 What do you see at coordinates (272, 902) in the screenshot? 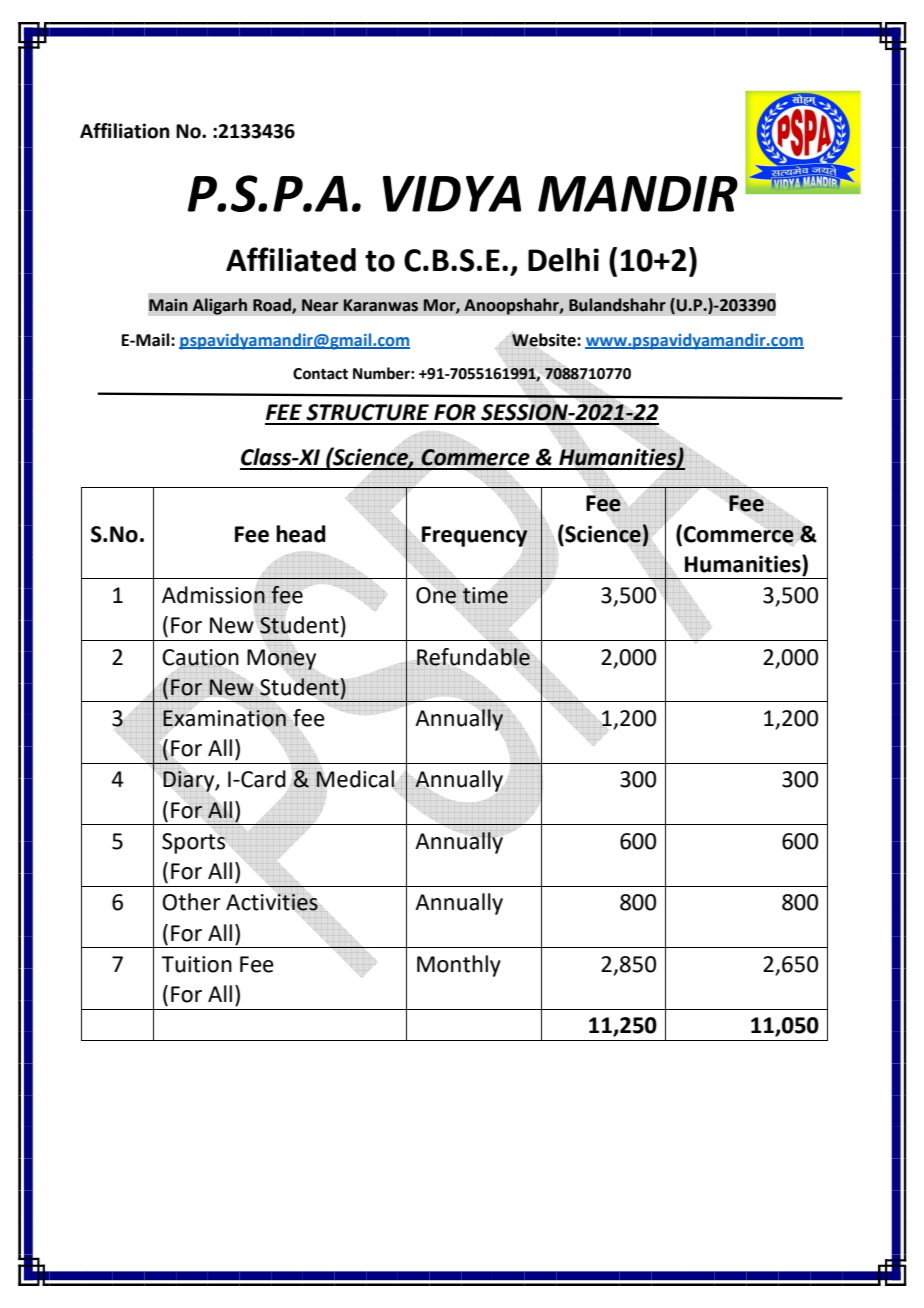
I see `Activities` at bounding box center [272, 902].
